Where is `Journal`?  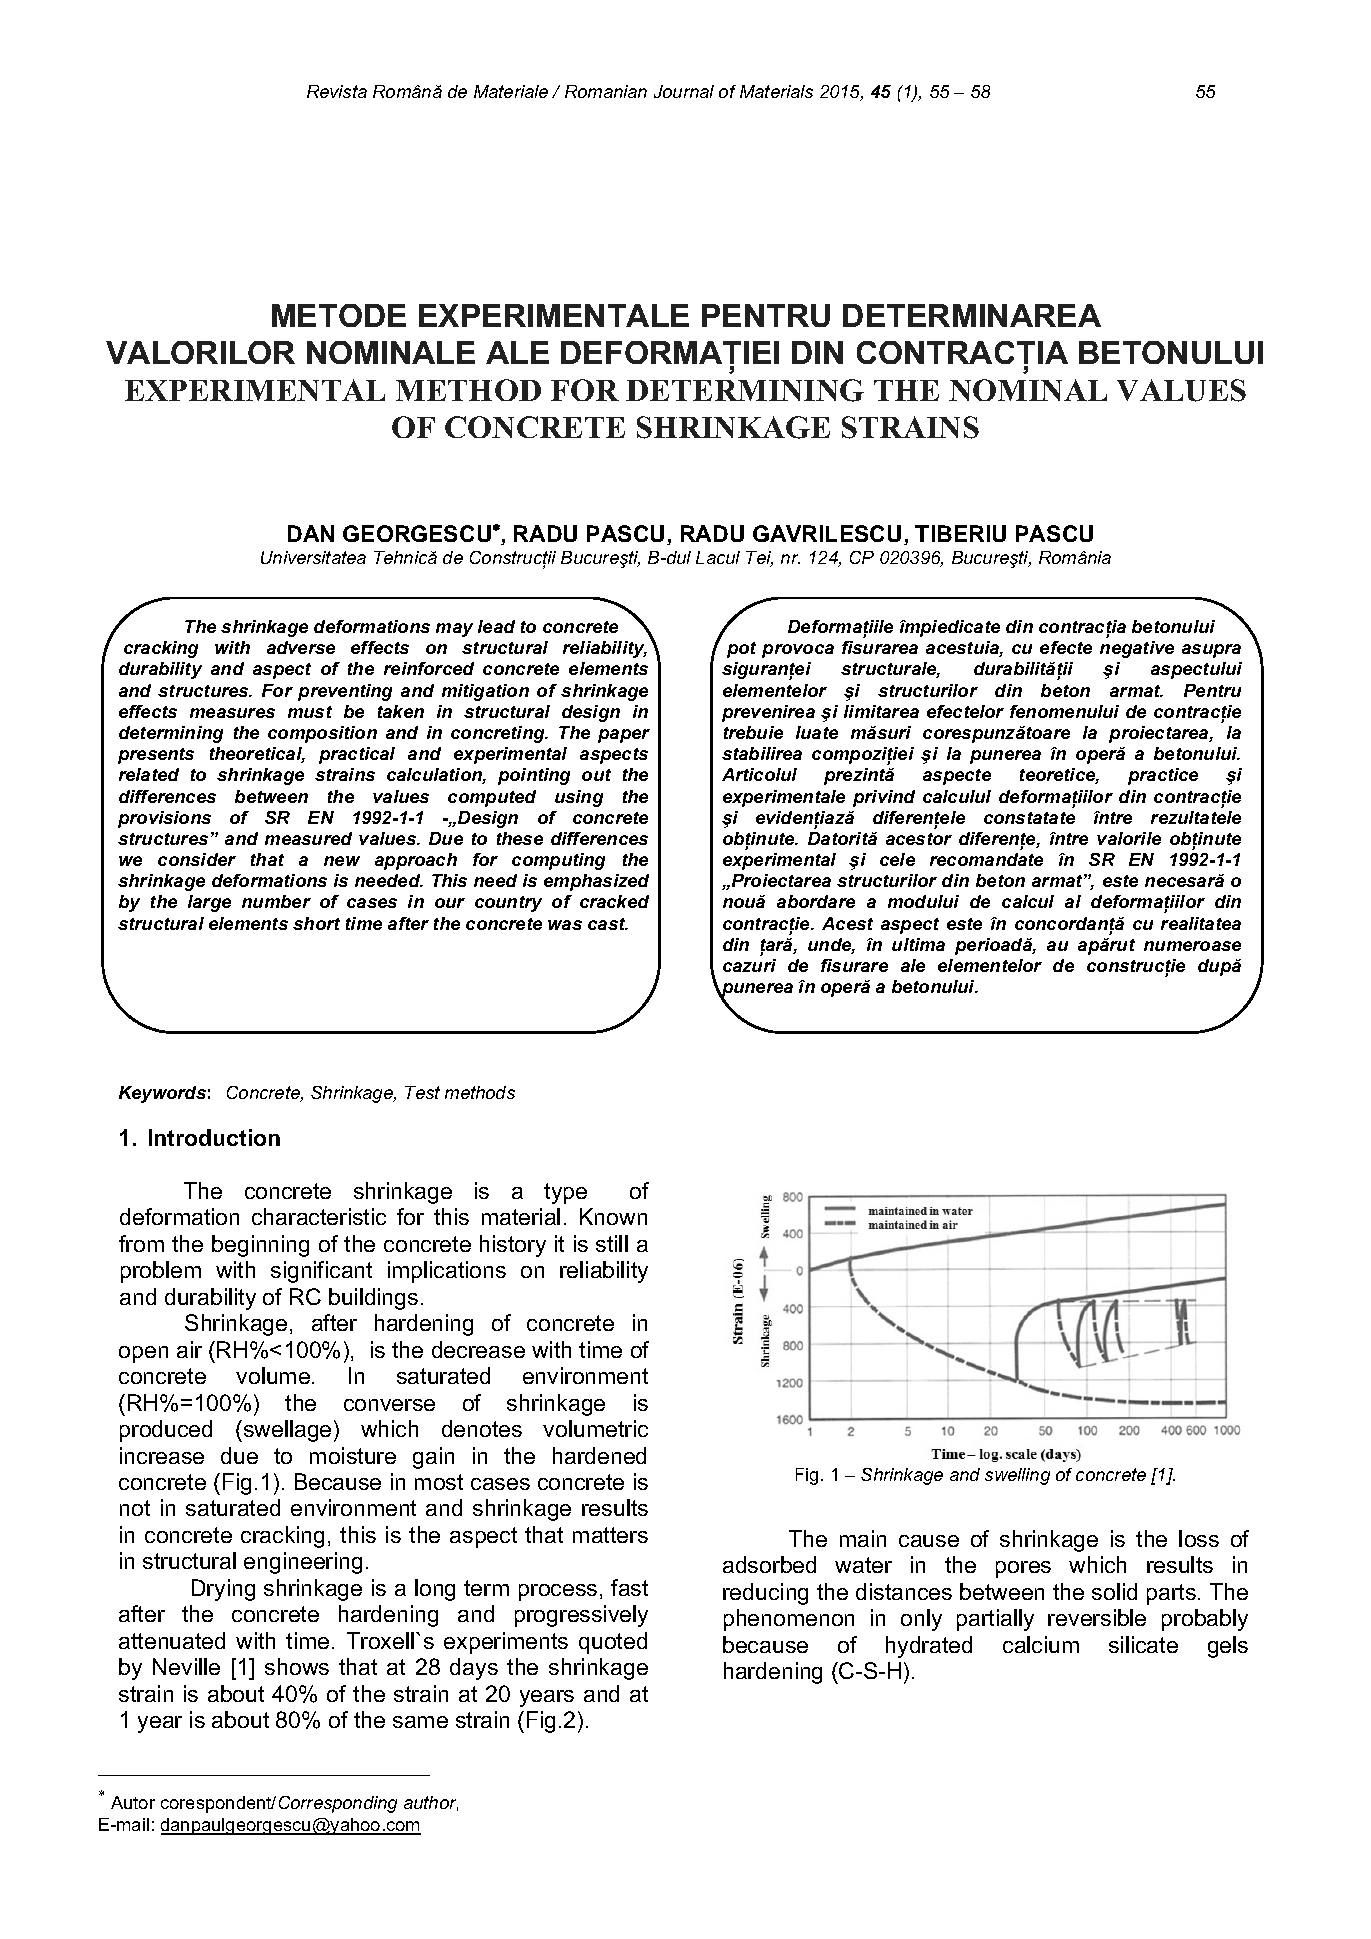 Journal is located at coordinates (684, 91).
